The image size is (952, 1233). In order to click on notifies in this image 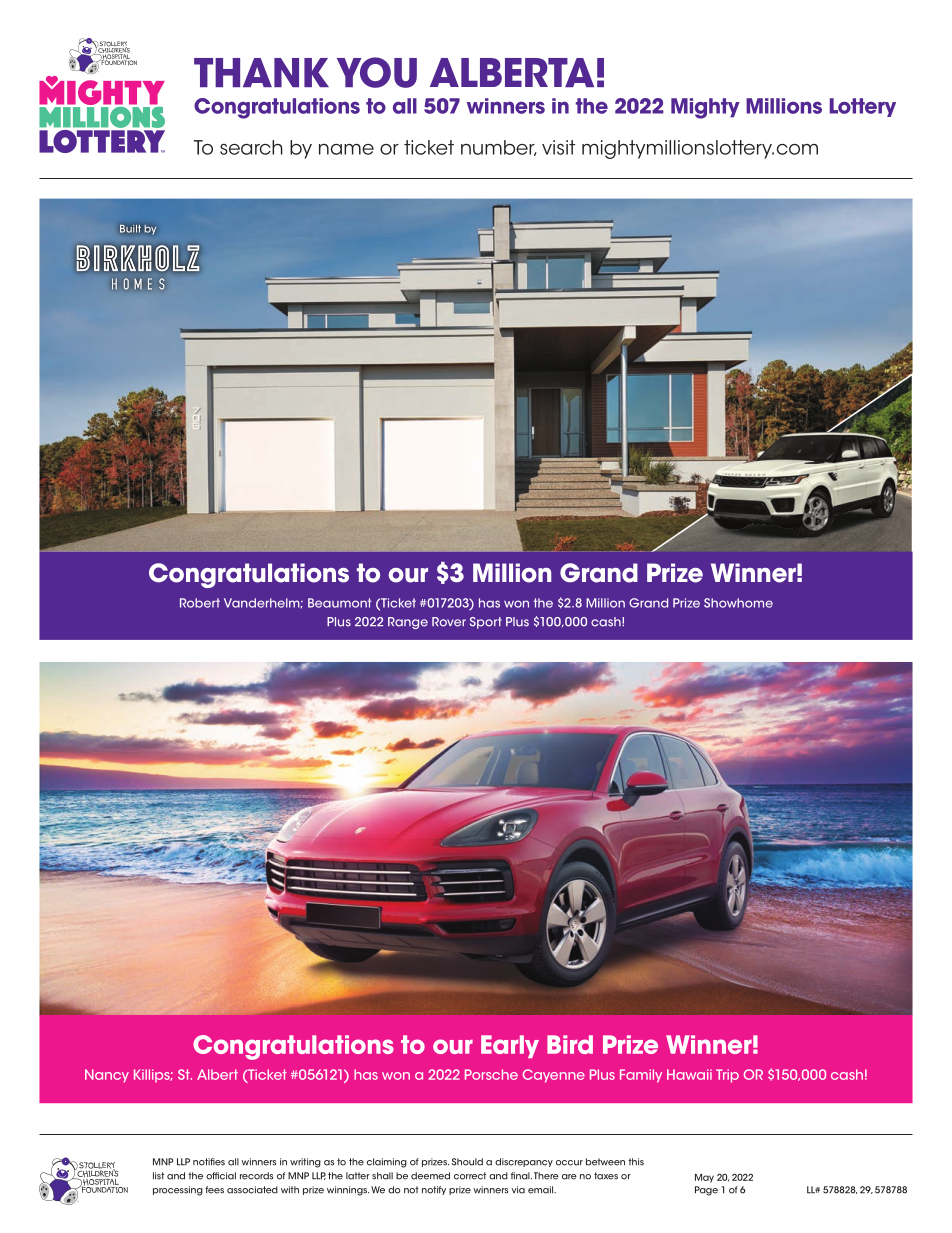, I will do `click(209, 1162)`.
